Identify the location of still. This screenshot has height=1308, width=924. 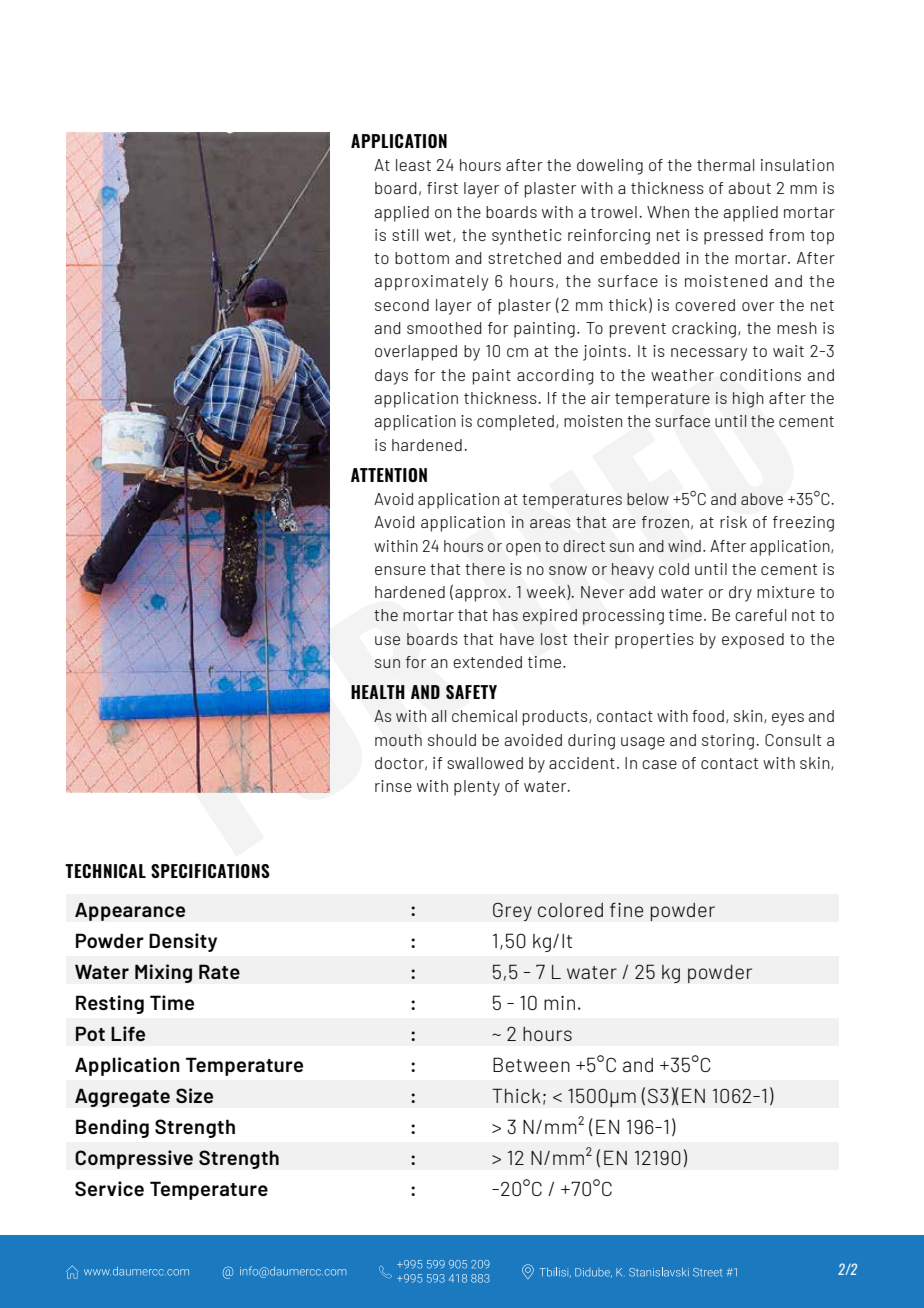
(405, 235).
